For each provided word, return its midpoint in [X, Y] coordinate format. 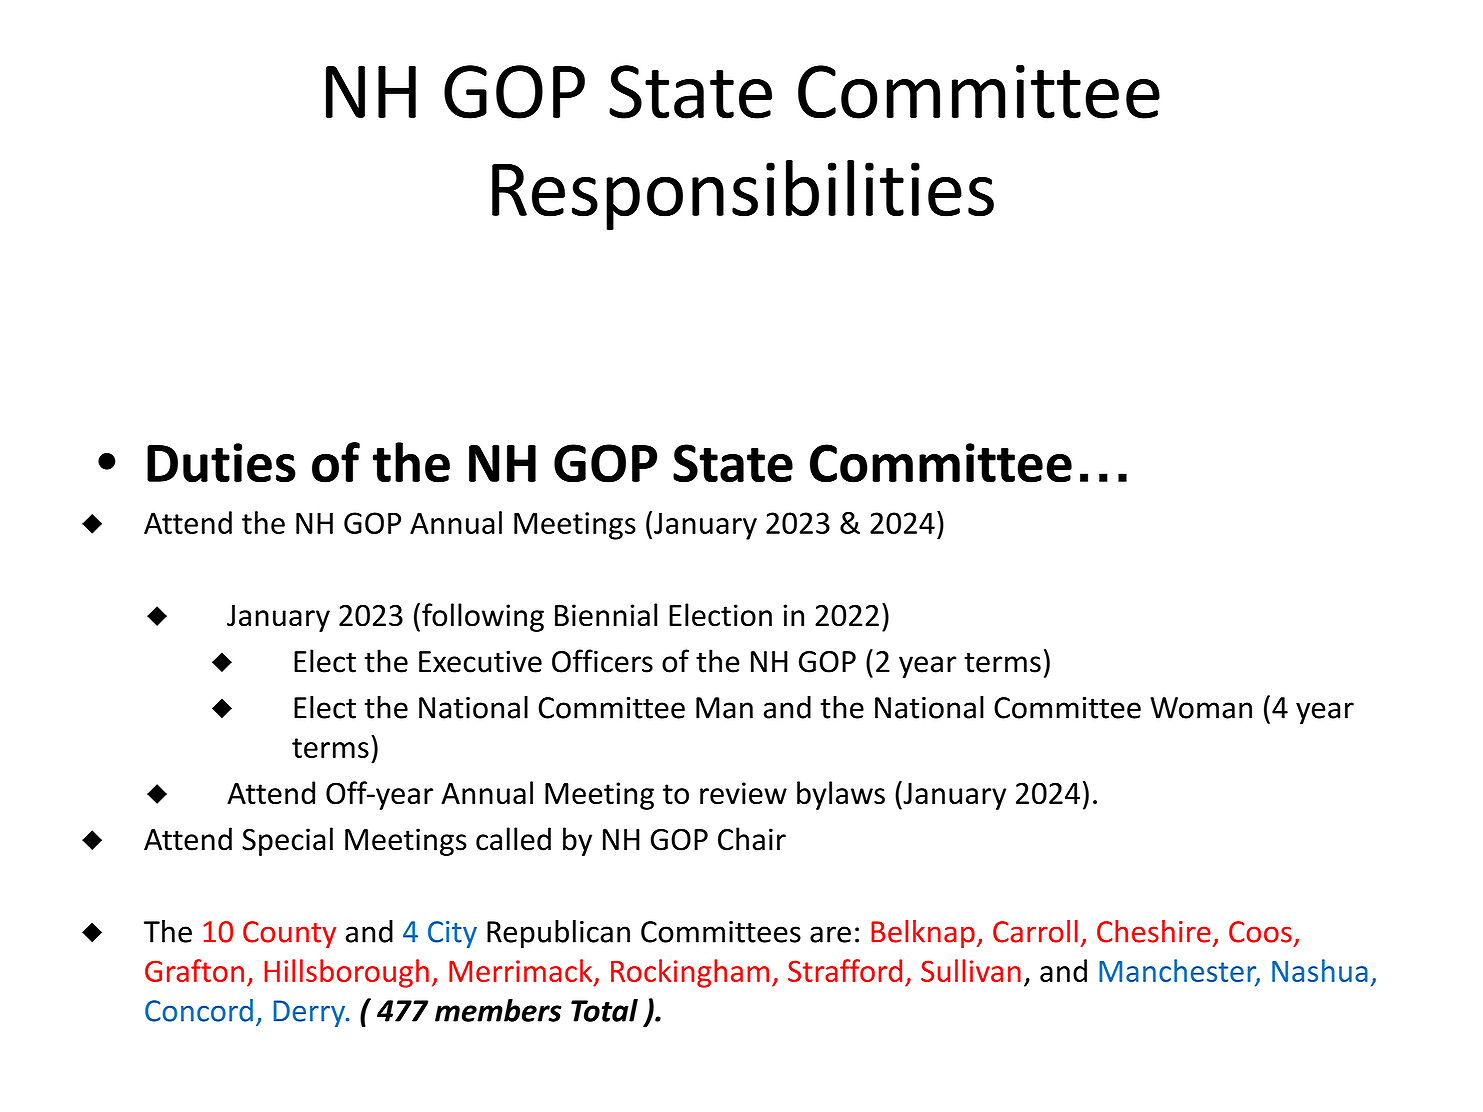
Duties [221, 463]
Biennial [606, 615]
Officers [602, 661]
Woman [1201, 708]
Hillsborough [346, 973]
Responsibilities [743, 195]
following [483, 617]
